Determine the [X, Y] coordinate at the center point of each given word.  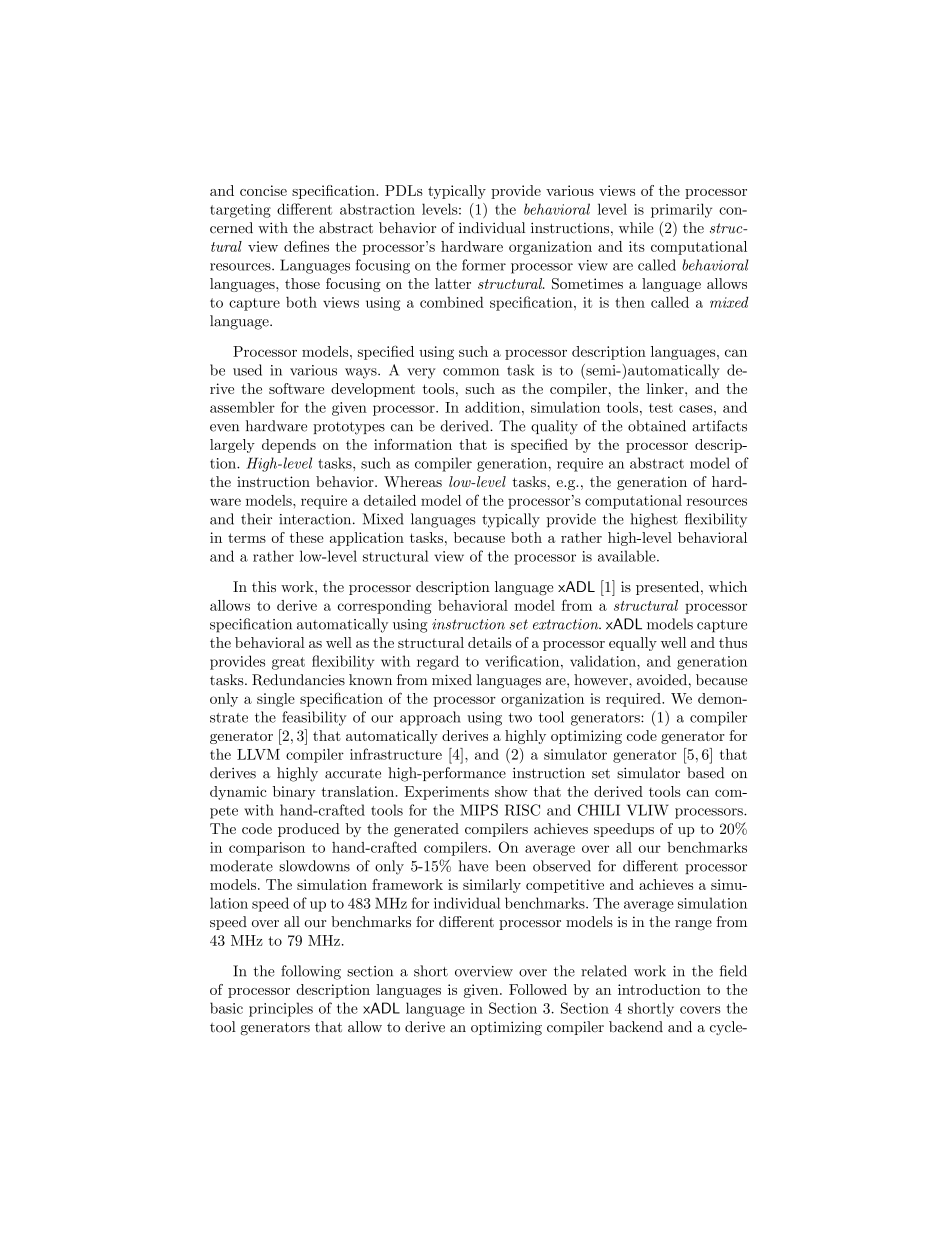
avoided [662, 680]
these [307, 537]
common [471, 372]
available [628, 556]
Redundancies [298, 680]
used [247, 370]
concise [263, 190]
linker [666, 388]
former [484, 265]
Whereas [413, 481]
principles [281, 1009]
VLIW [648, 810]
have [473, 866]
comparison [267, 849]
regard [438, 662]
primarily [681, 210]
